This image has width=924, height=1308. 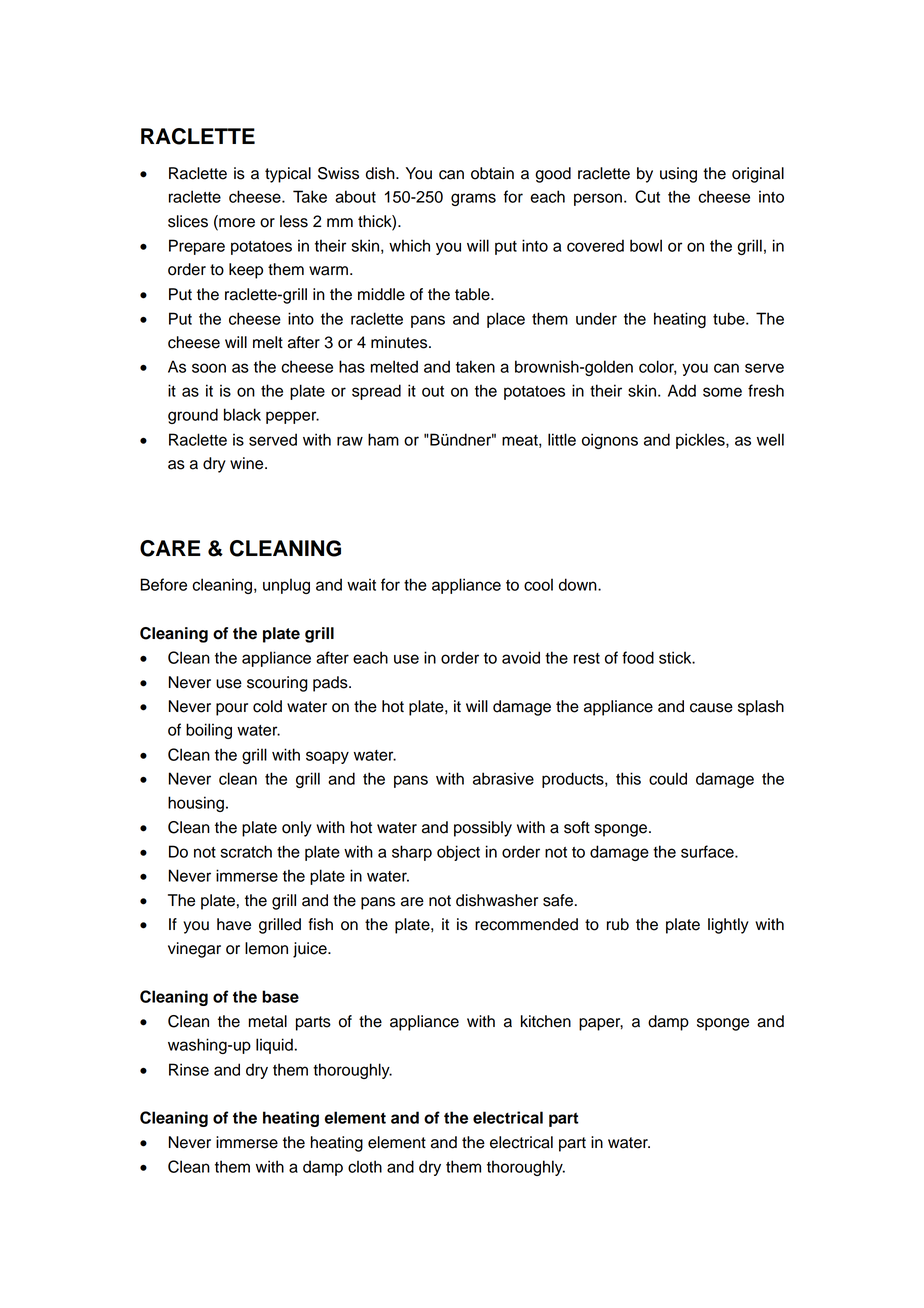 What do you see at coordinates (473, 199) in the image?
I see `grams` at bounding box center [473, 199].
